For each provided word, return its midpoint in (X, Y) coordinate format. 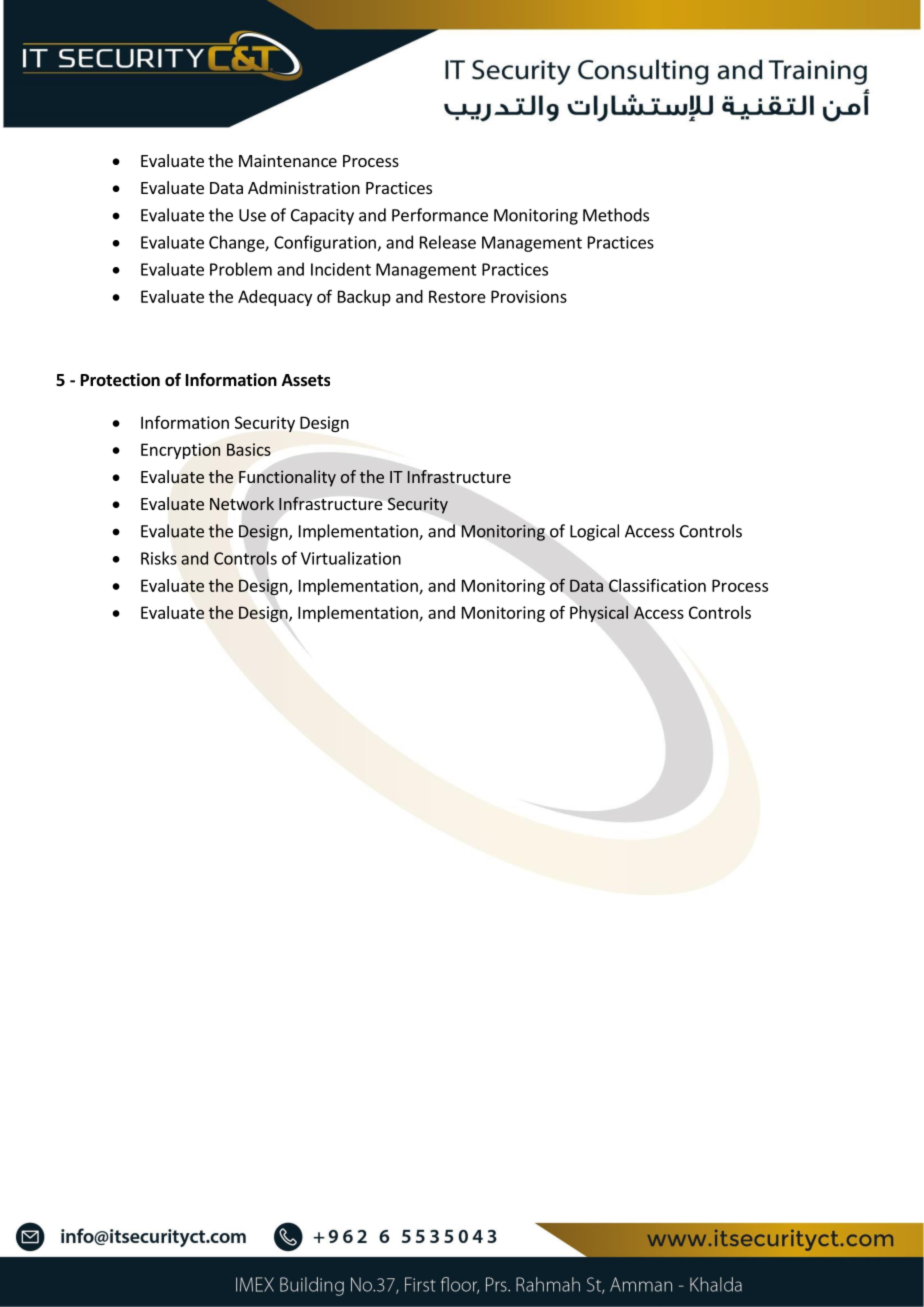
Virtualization (351, 558)
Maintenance (288, 160)
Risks (159, 558)
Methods (616, 215)
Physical (599, 614)
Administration (304, 187)
